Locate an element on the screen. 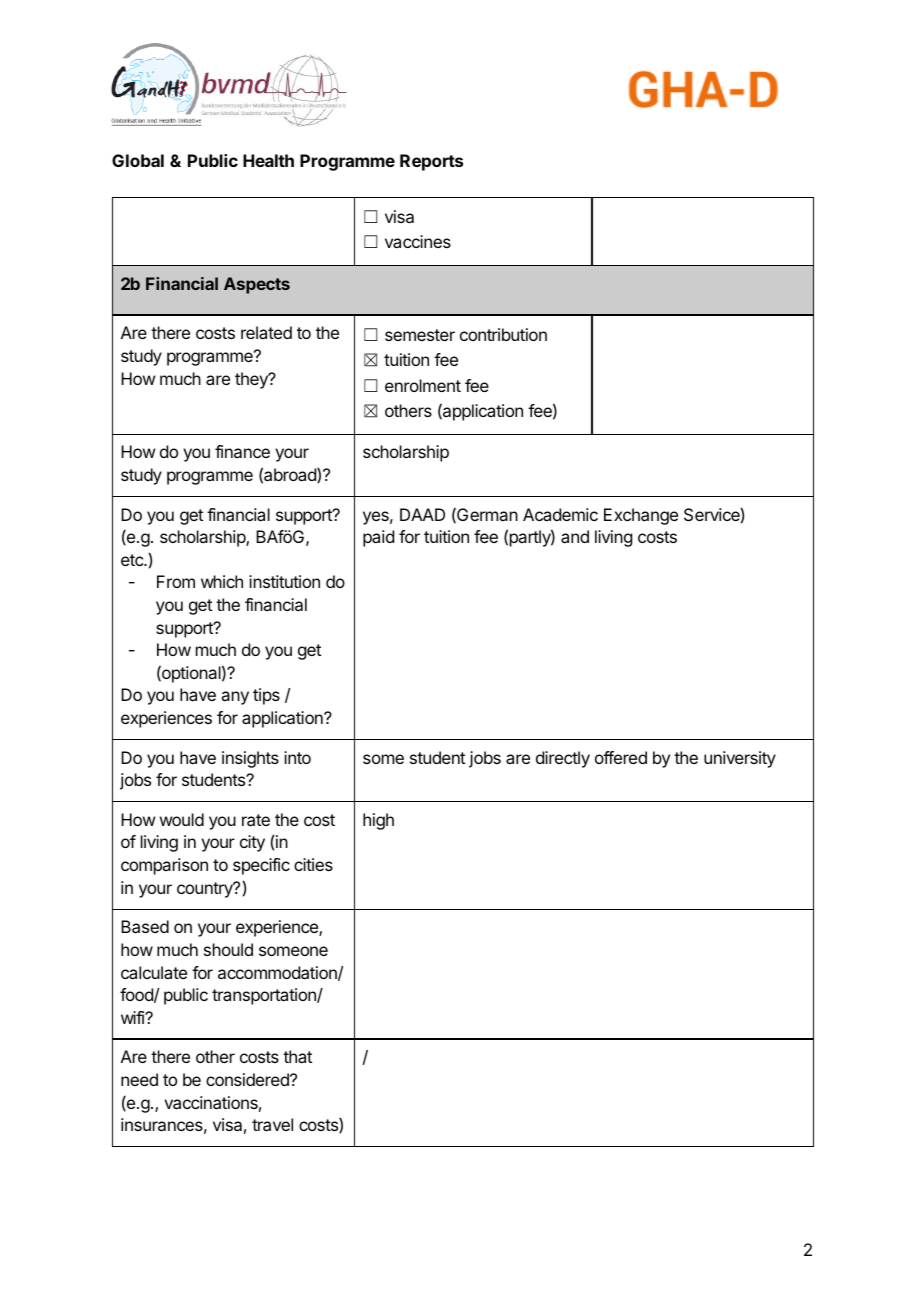 Image resolution: width=924 pixels, height=1307 pixels. contribution is located at coordinates (503, 334).
